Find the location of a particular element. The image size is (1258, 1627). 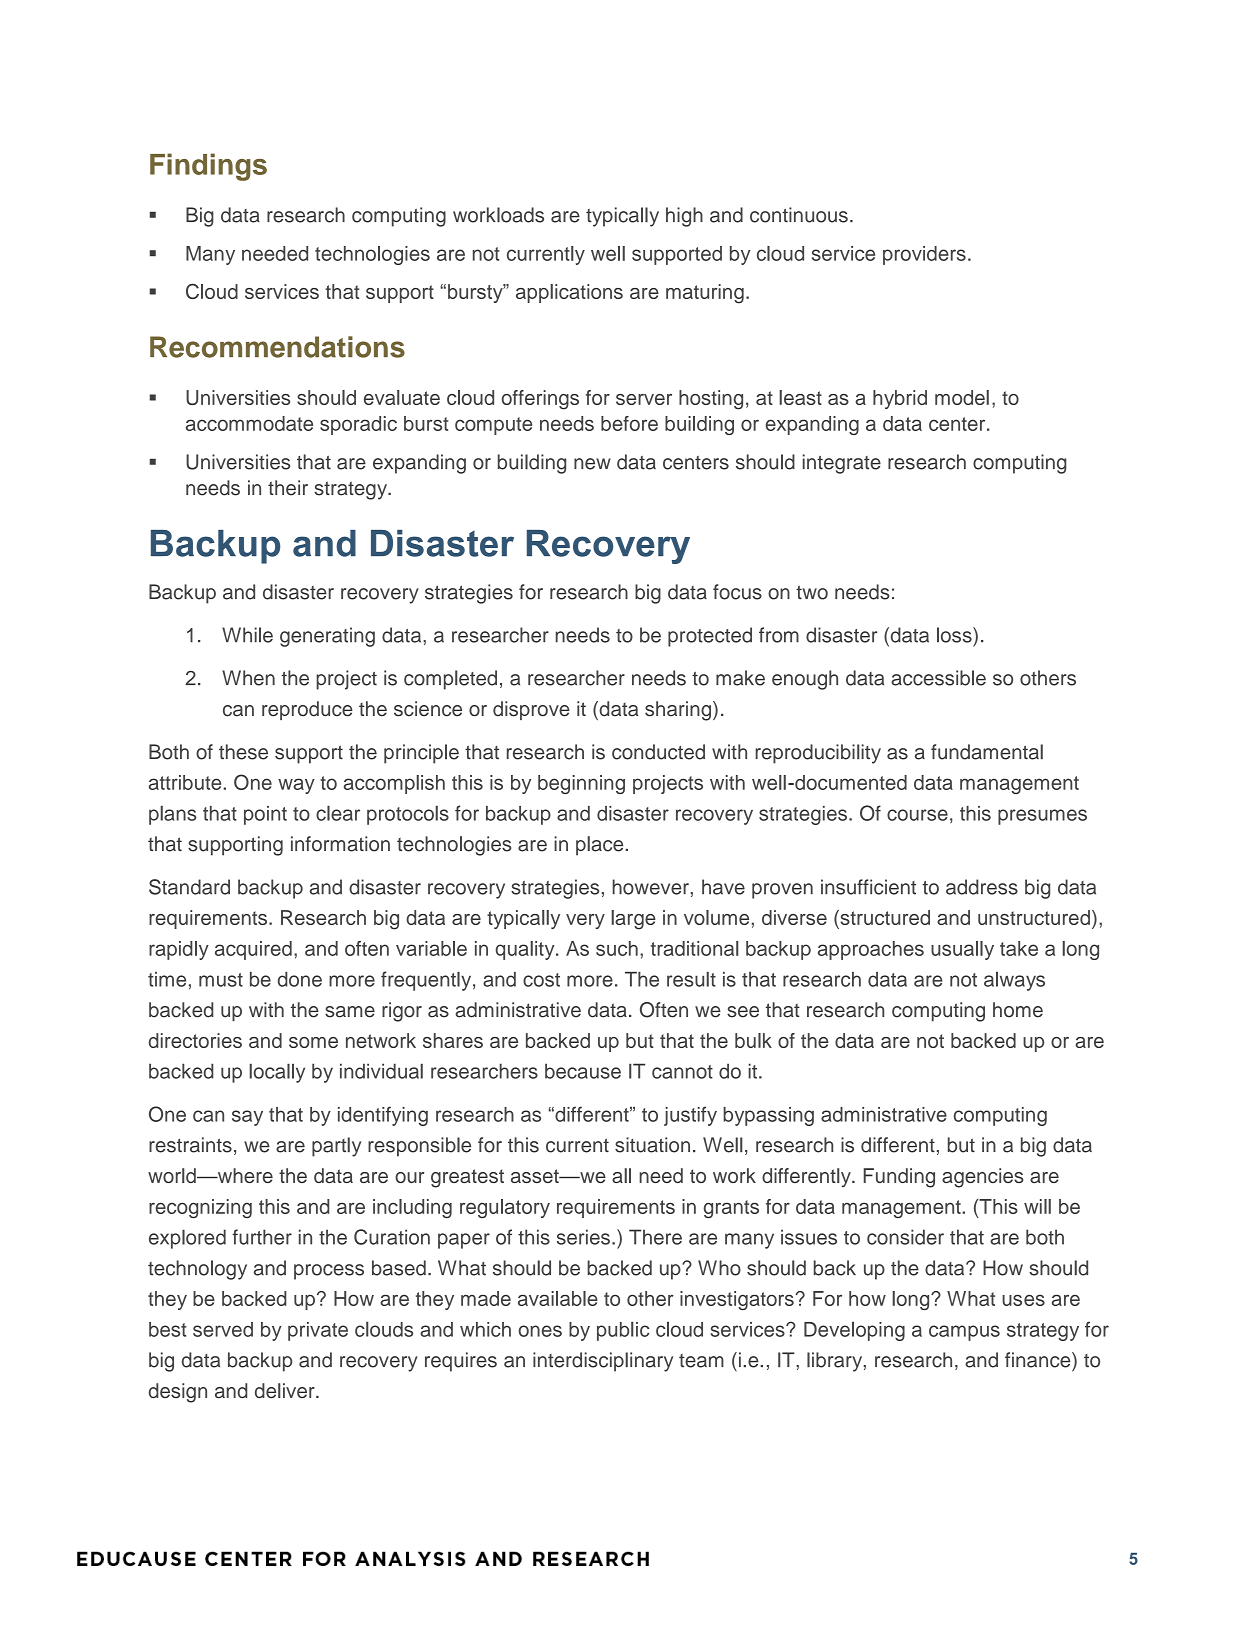

situation is located at coordinates (652, 1145).
